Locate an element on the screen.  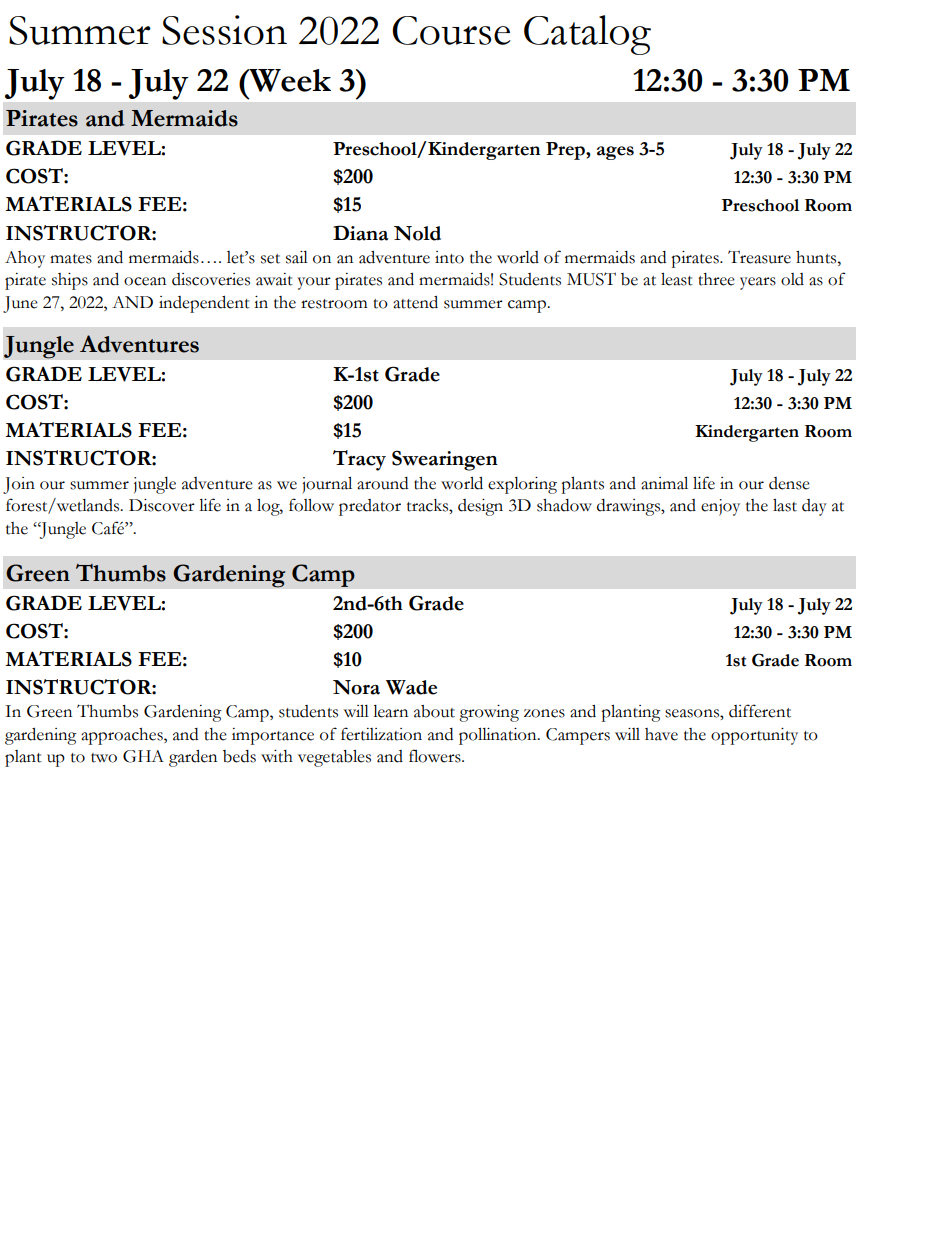
Catalog is located at coordinates (587, 35).
